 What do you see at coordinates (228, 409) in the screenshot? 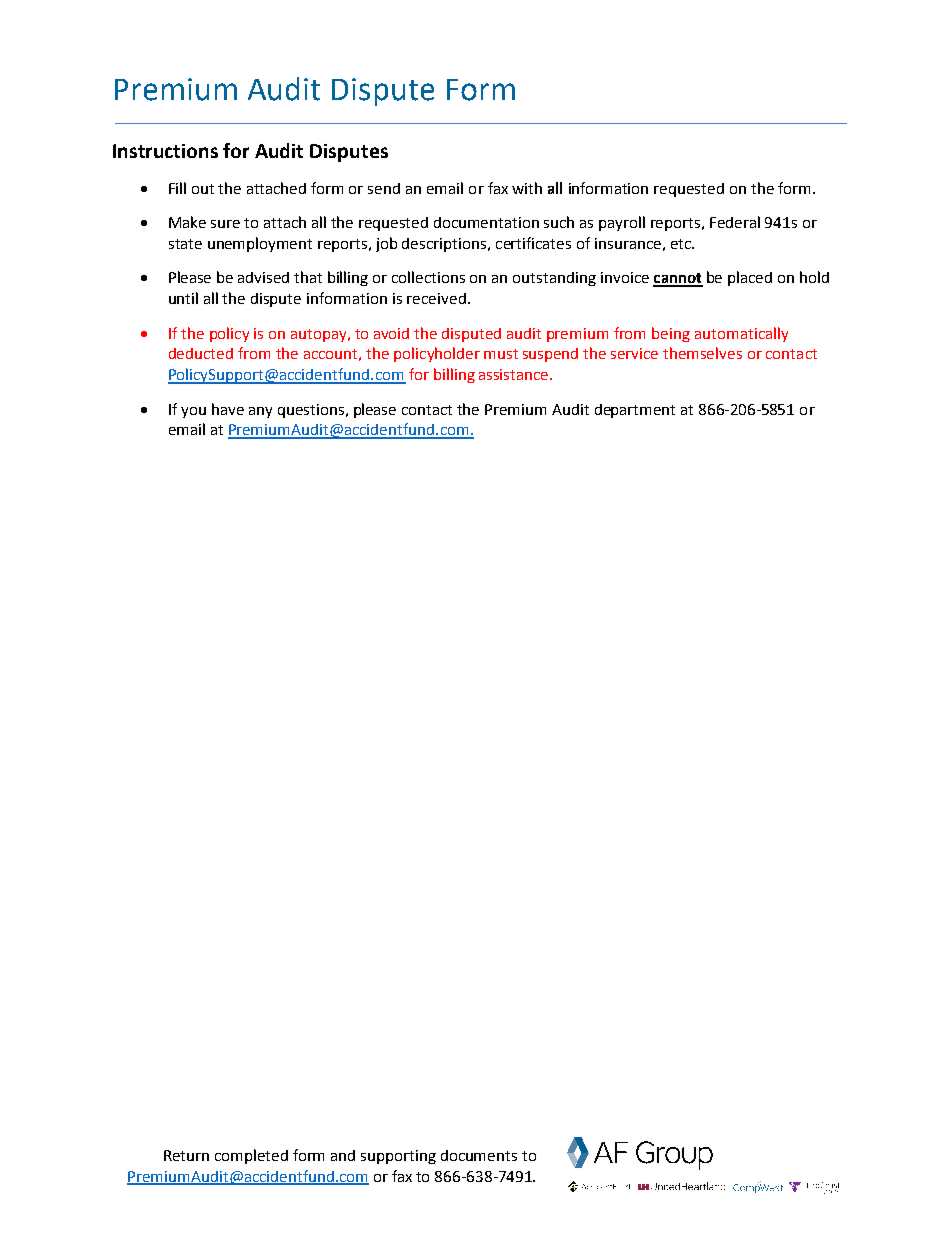
I see `have` at bounding box center [228, 409].
